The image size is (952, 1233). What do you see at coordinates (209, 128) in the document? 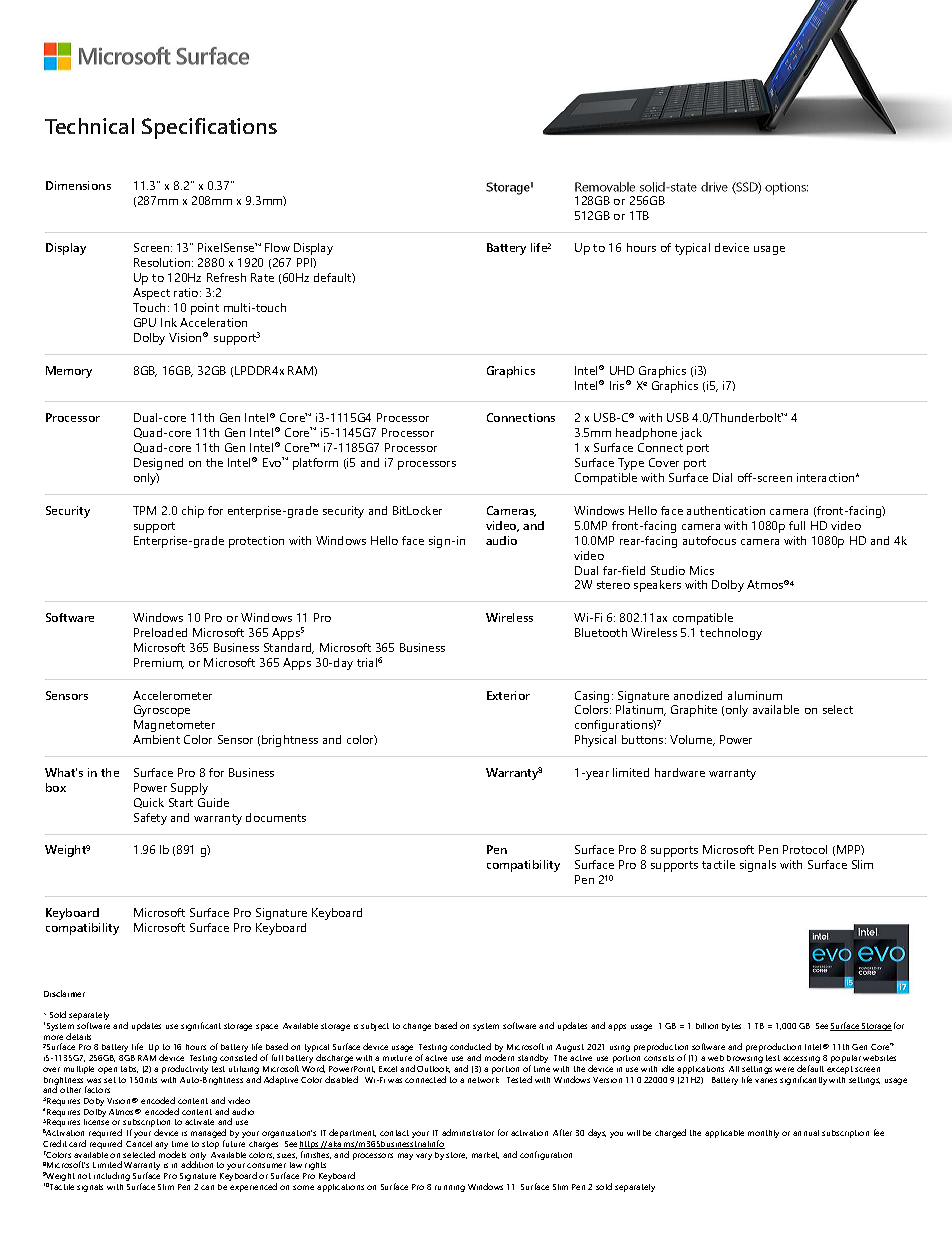
I see `Specifications` at bounding box center [209, 128].
